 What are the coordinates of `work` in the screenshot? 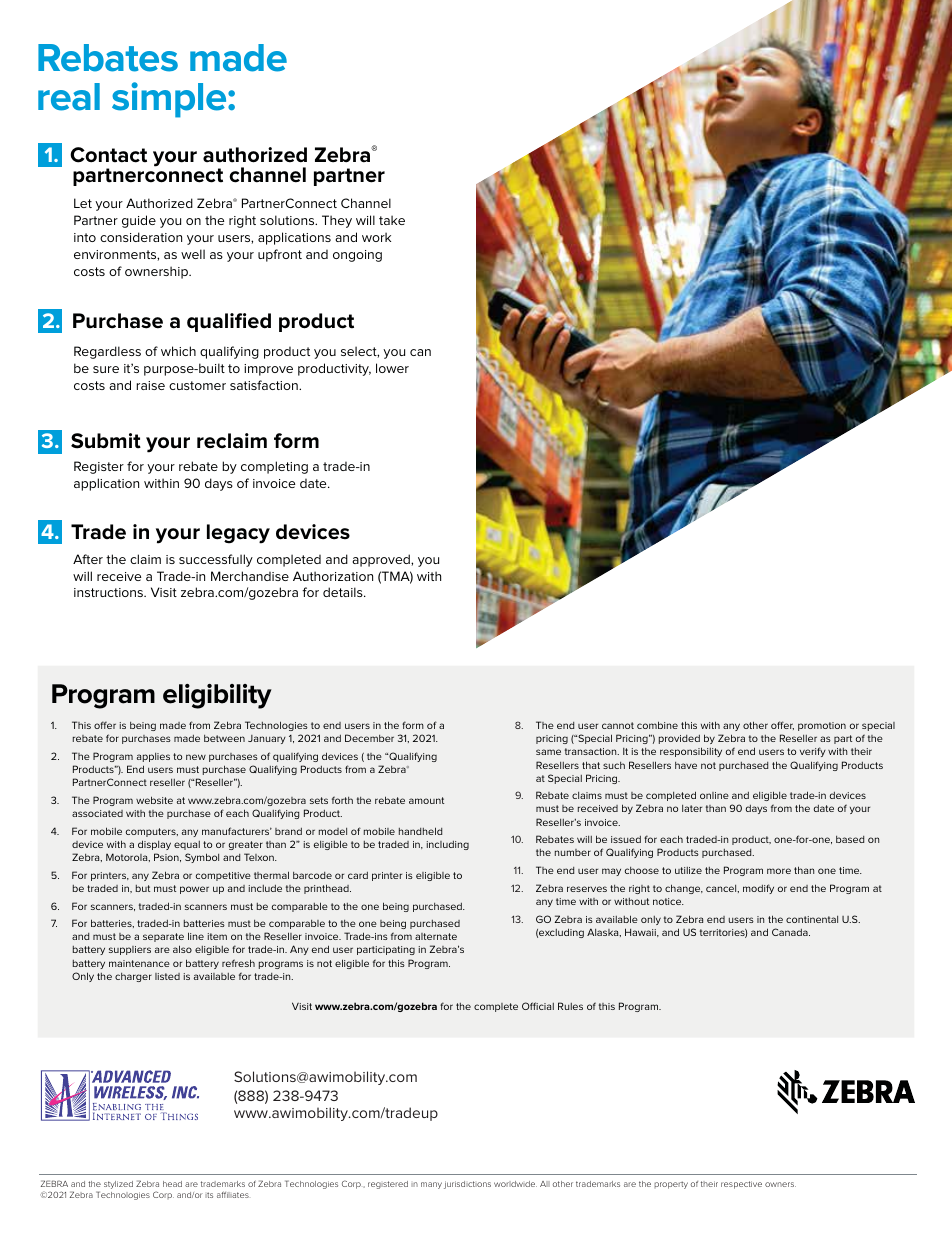 It's located at (376, 237).
